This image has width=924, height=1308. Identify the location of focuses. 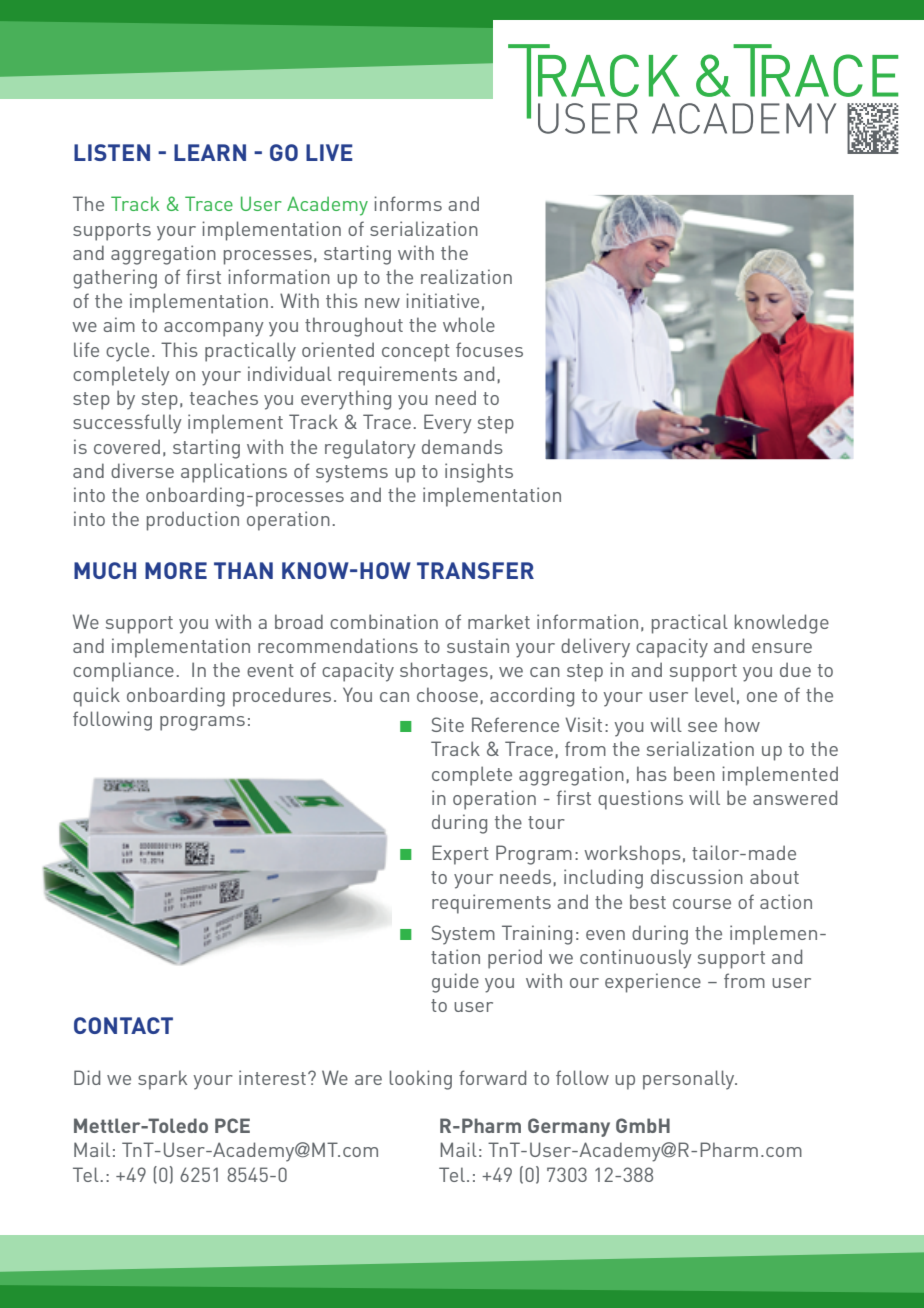
(489, 349).
